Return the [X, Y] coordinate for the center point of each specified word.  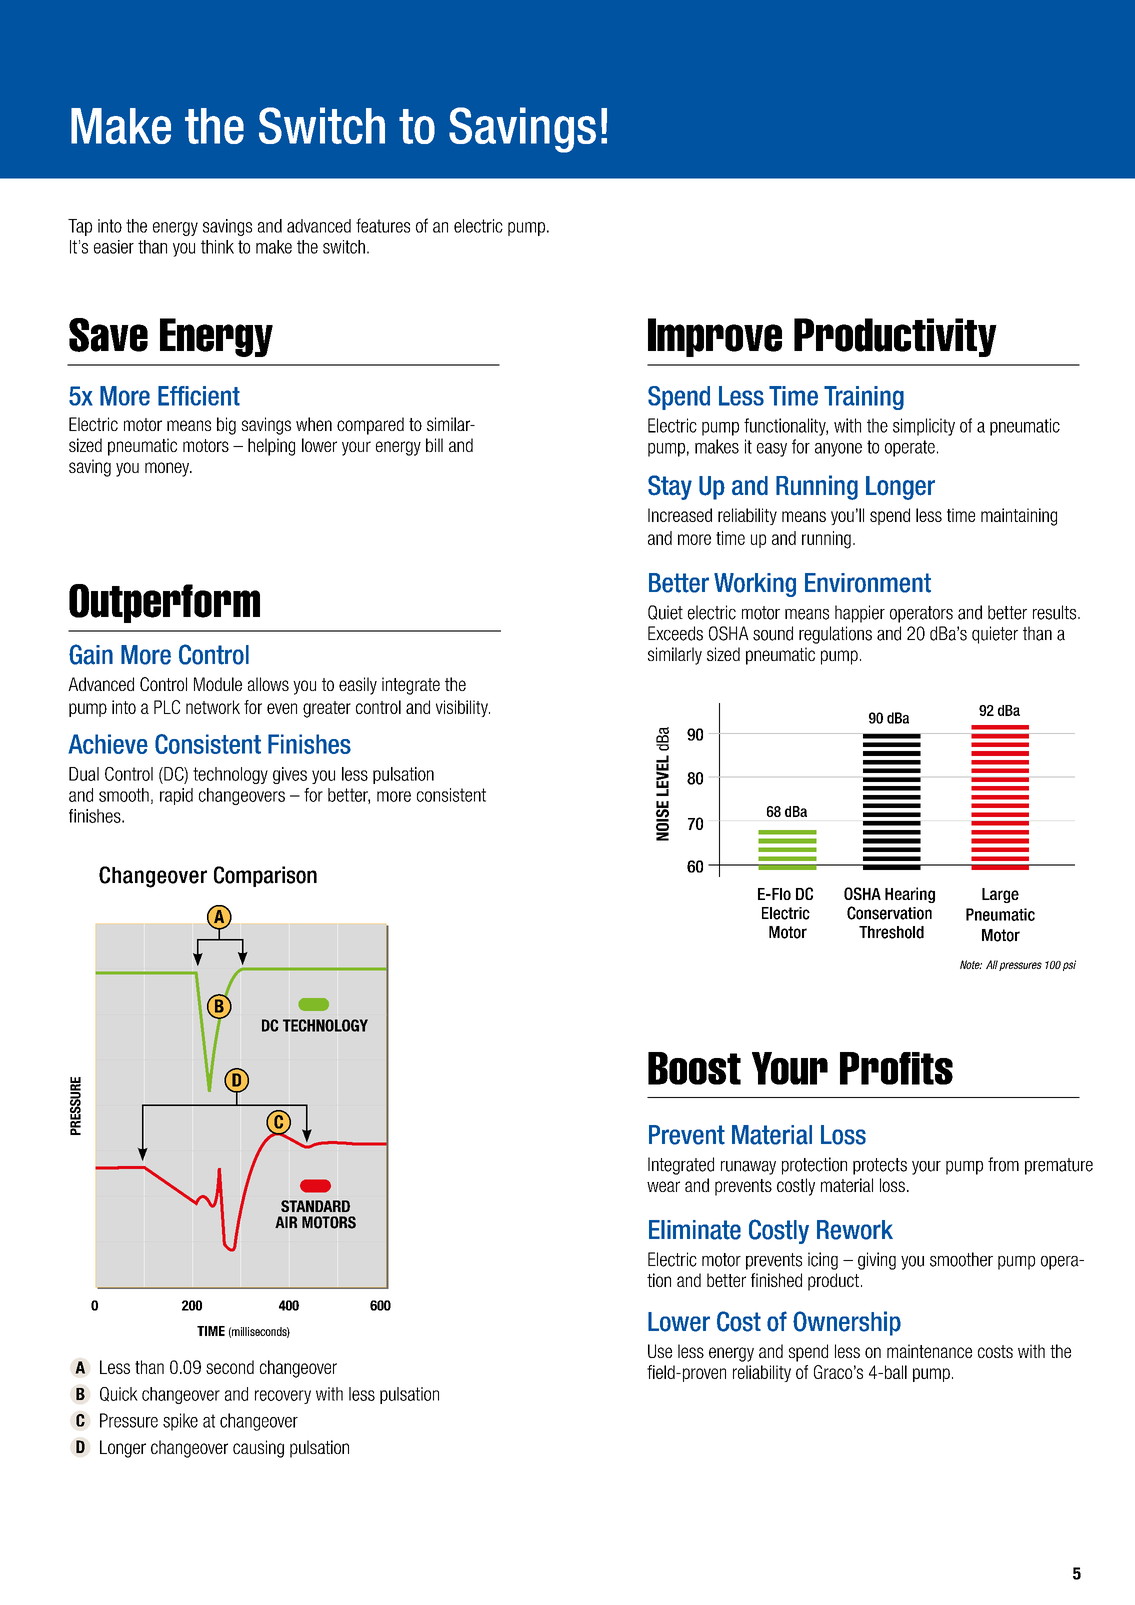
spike [180, 1422]
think [217, 247]
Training [864, 398]
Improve [715, 337]
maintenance [929, 1351]
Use [660, 1351]
